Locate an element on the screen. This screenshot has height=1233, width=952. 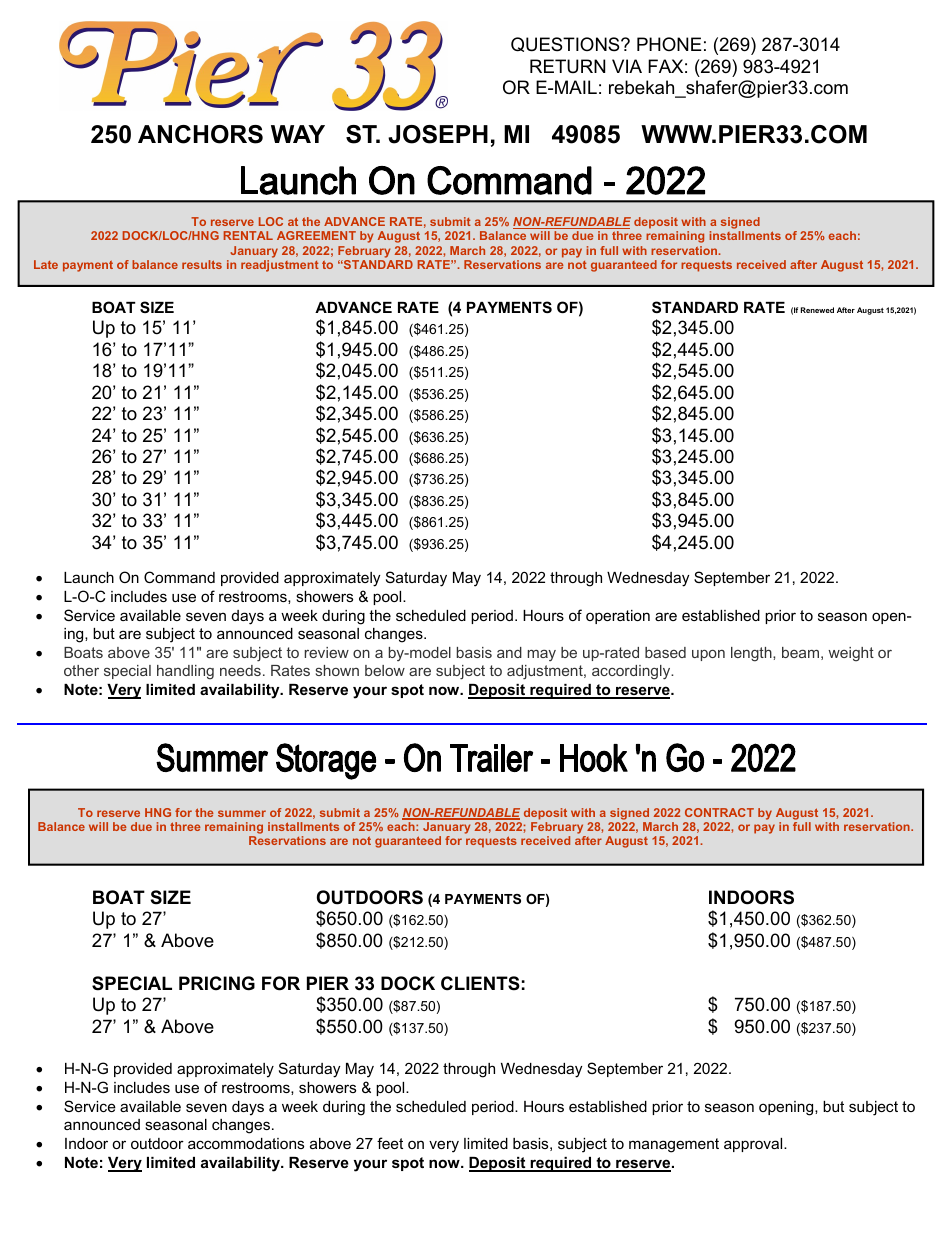
PHONE is located at coordinates (669, 44).
